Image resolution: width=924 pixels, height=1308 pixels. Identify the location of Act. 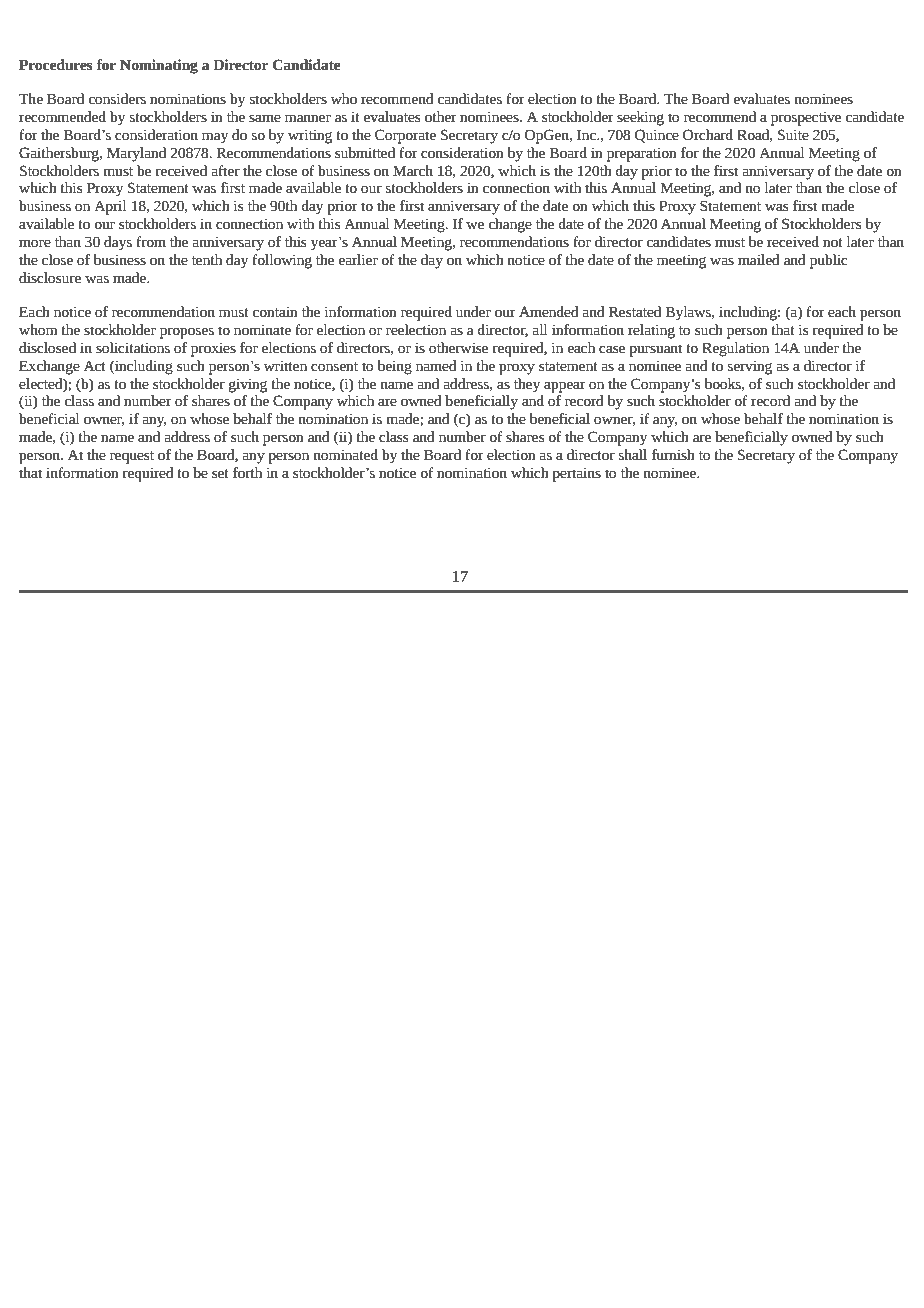
(95, 366).
